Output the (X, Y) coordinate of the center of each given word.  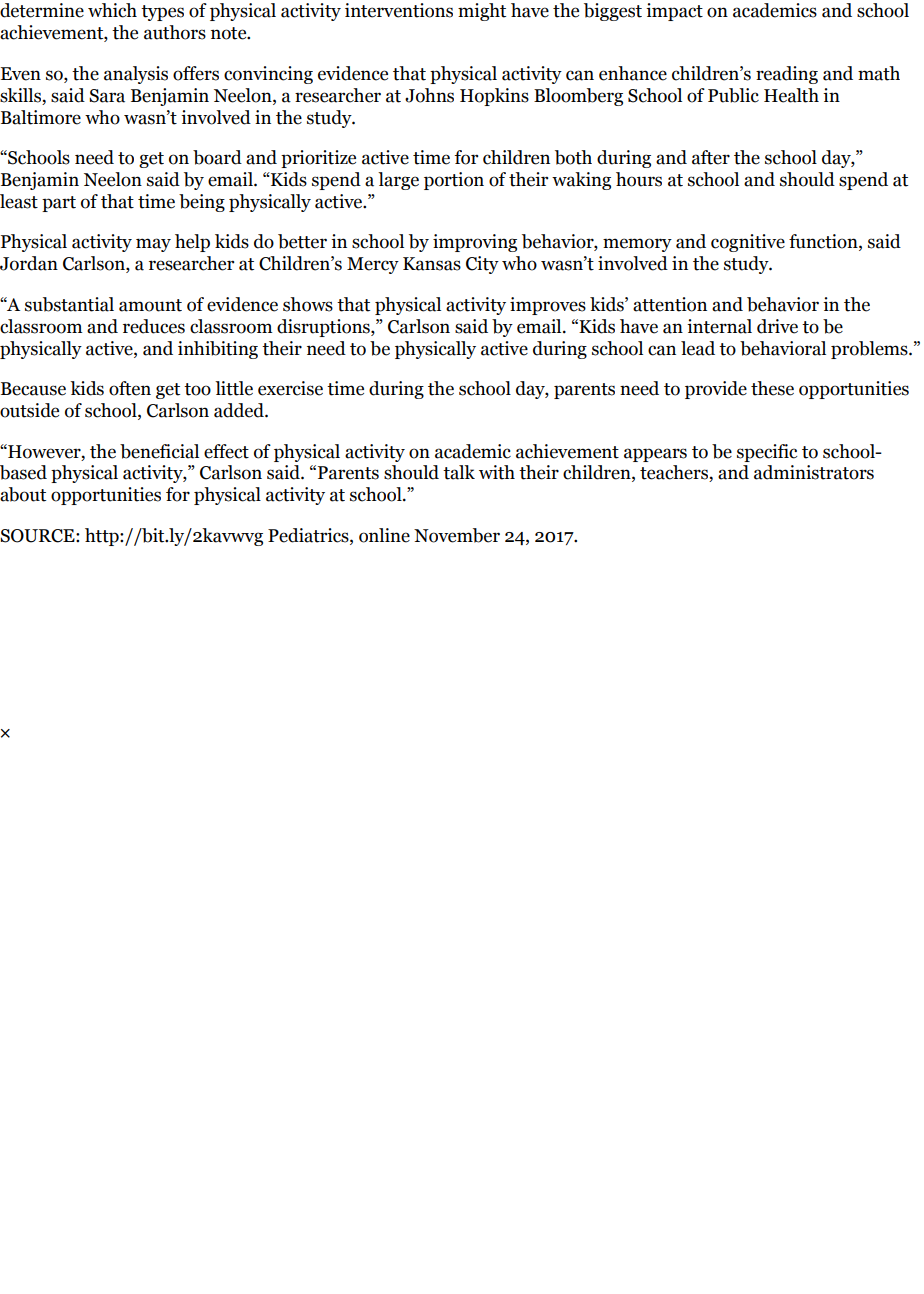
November (457, 535)
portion (454, 181)
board (217, 157)
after (711, 157)
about (23, 494)
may (153, 245)
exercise (290, 388)
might (482, 12)
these (772, 388)
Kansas (432, 264)
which (112, 10)
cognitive (748, 243)
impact (674, 12)
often (130, 388)
